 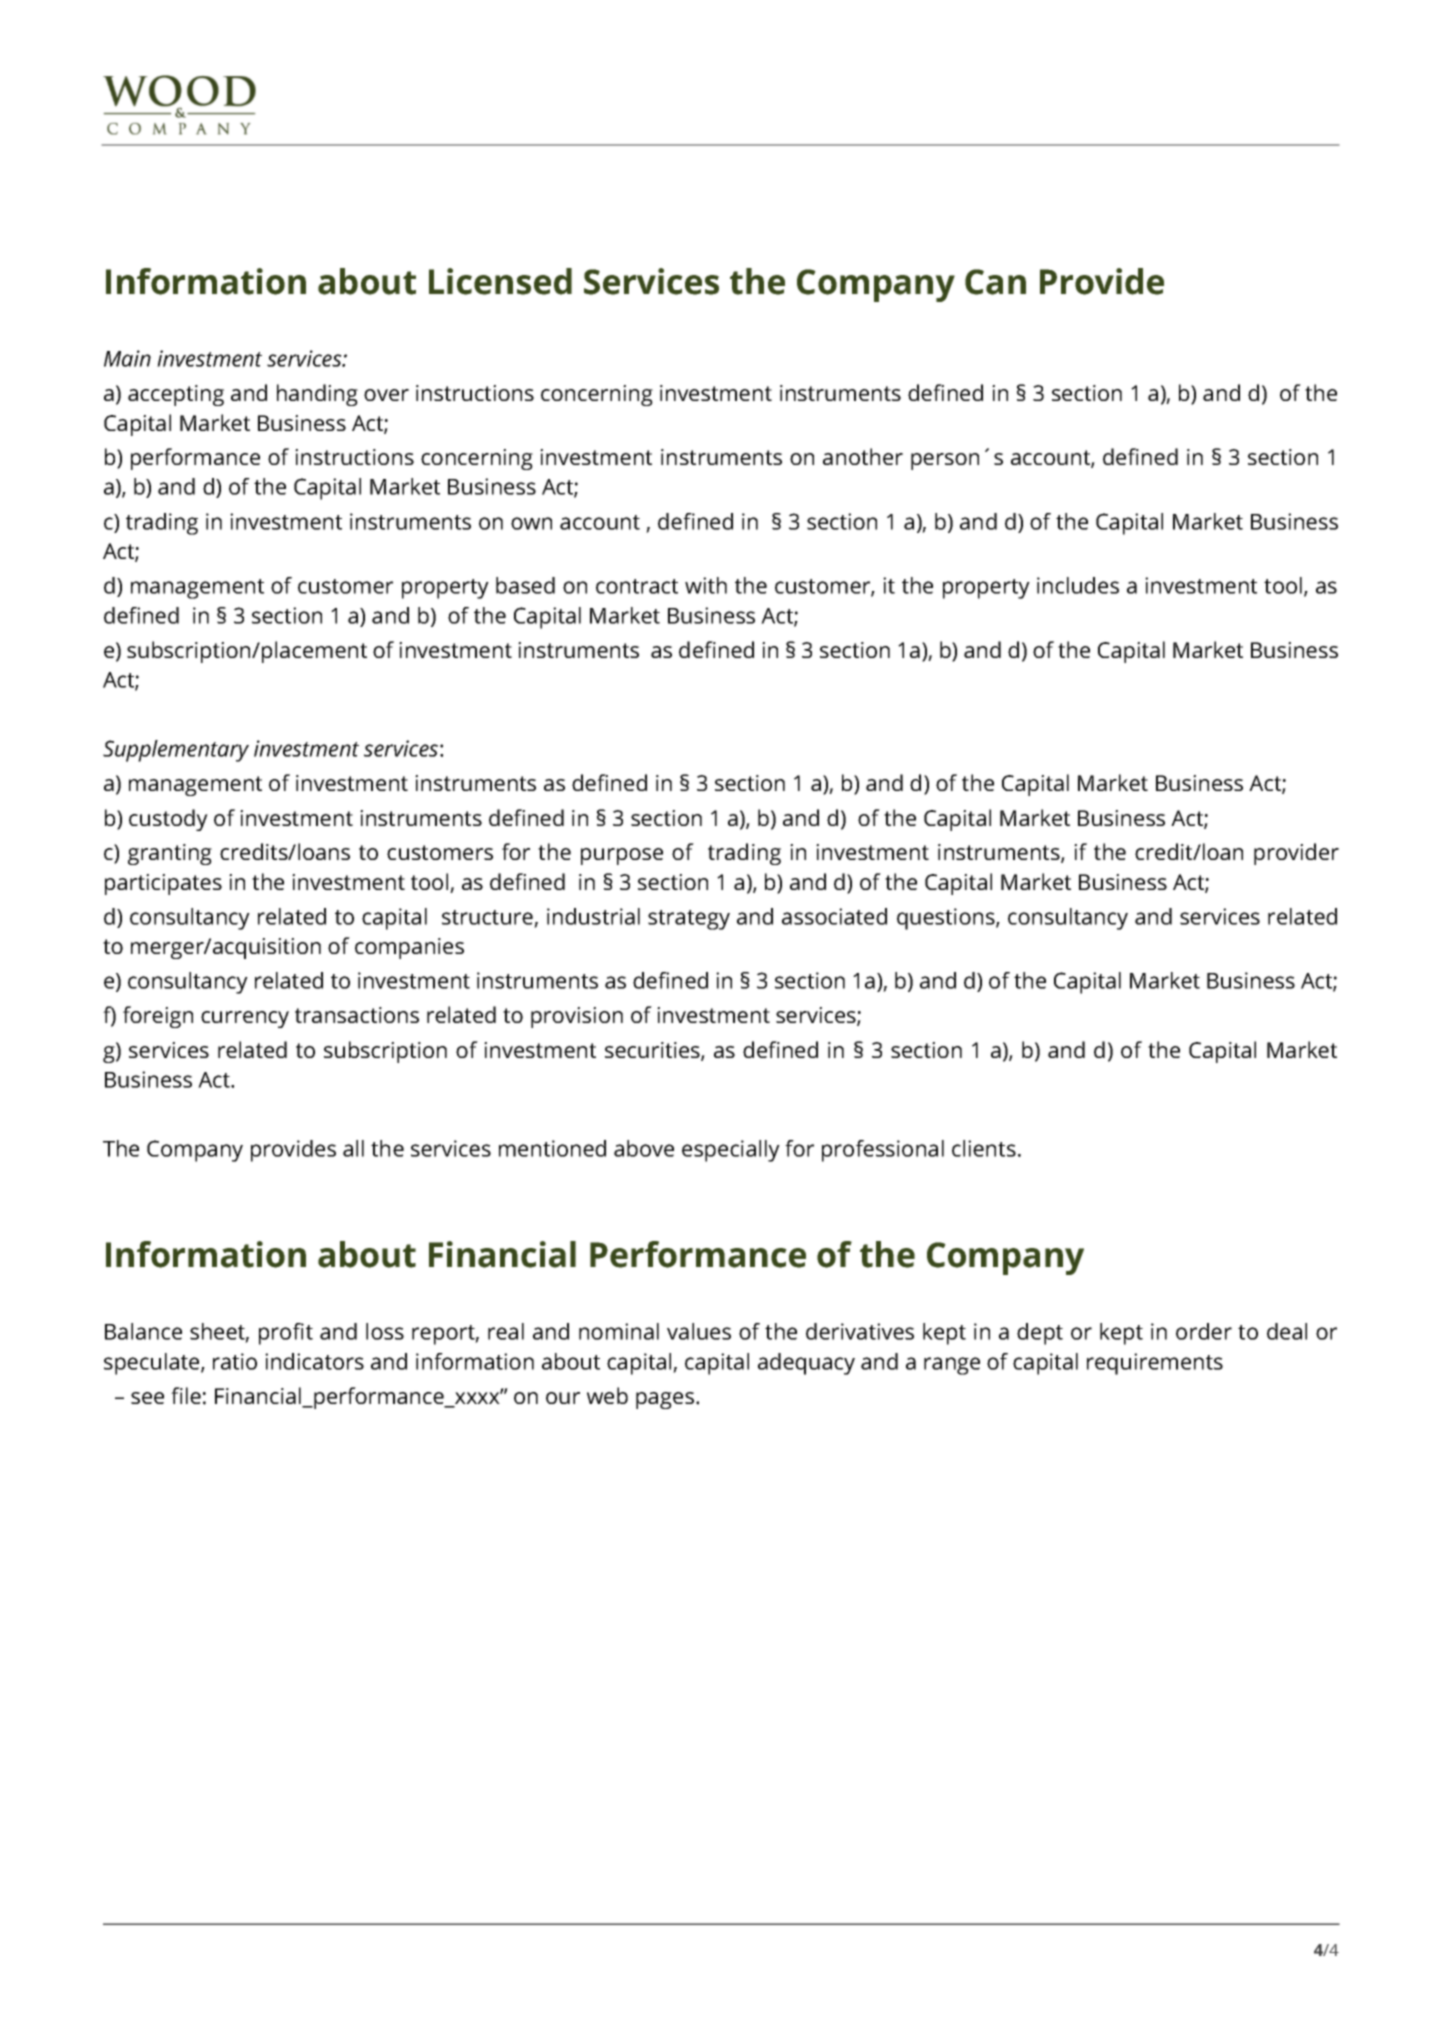 I want to click on Licensed, so click(x=500, y=281).
